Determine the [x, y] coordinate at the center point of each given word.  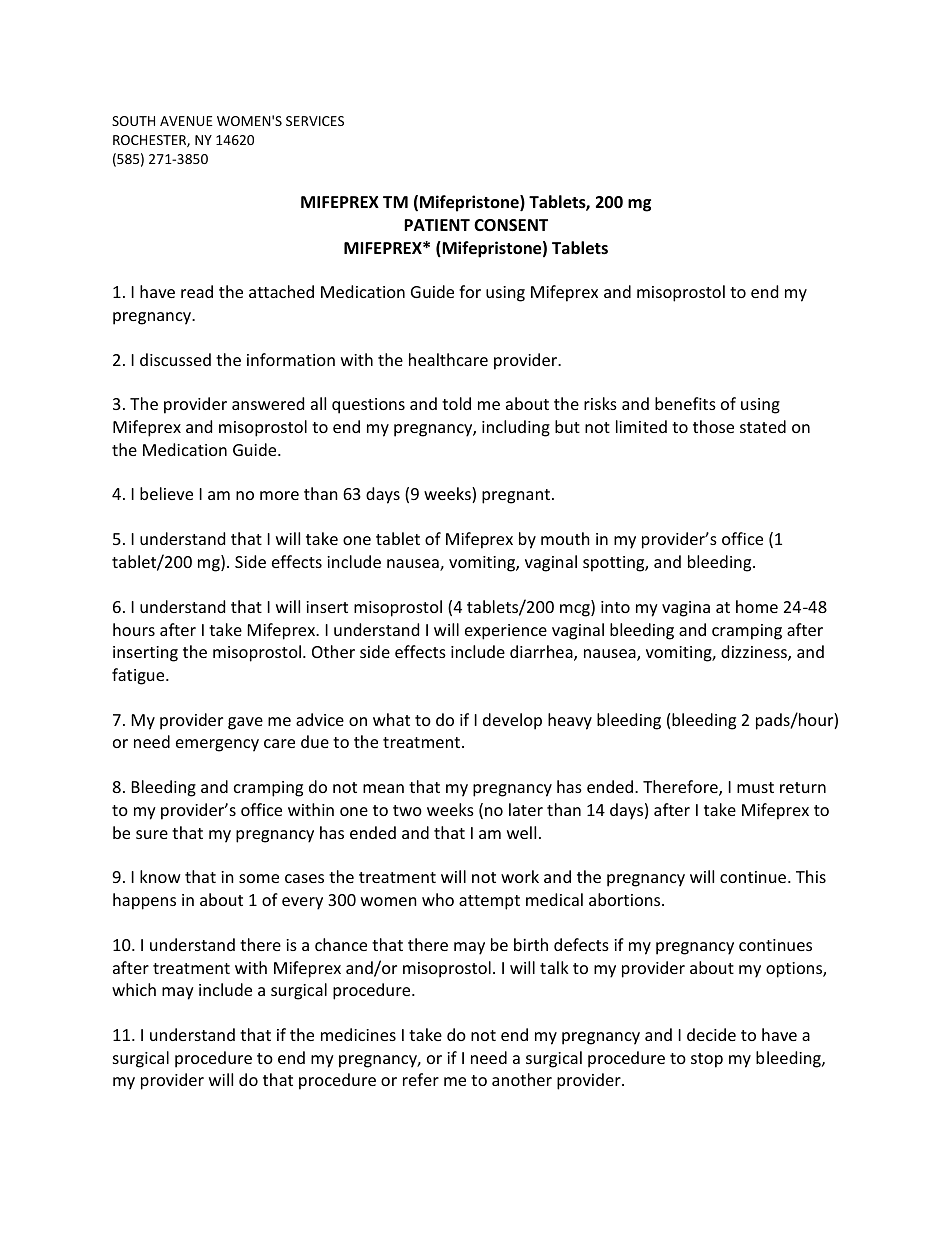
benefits [685, 403]
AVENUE [186, 121]
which [134, 989]
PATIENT [437, 225]
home [757, 606]
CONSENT [511, 225]
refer [421, 1079]
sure [152, 834]
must [755, 787]
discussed [175, 359]
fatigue [139, 676]
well [521, 832]
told [456, 403]
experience [506, 632]
